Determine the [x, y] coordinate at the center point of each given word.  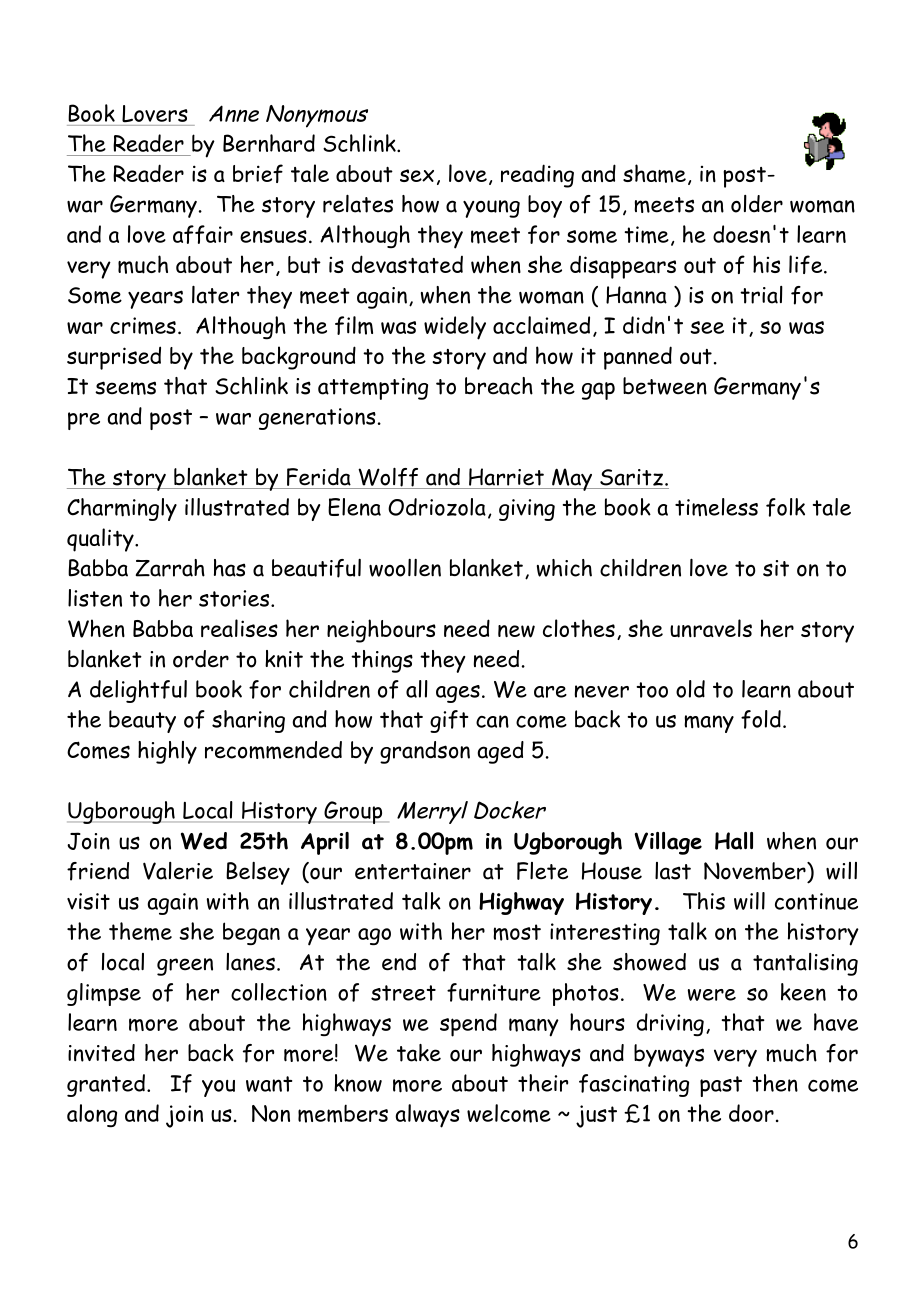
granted [106, 1085]
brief [258, 173]
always [427, 1116]
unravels [711, 628]
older [757, 204]
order [201, 659]
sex [417, 175]
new [516, 631]
